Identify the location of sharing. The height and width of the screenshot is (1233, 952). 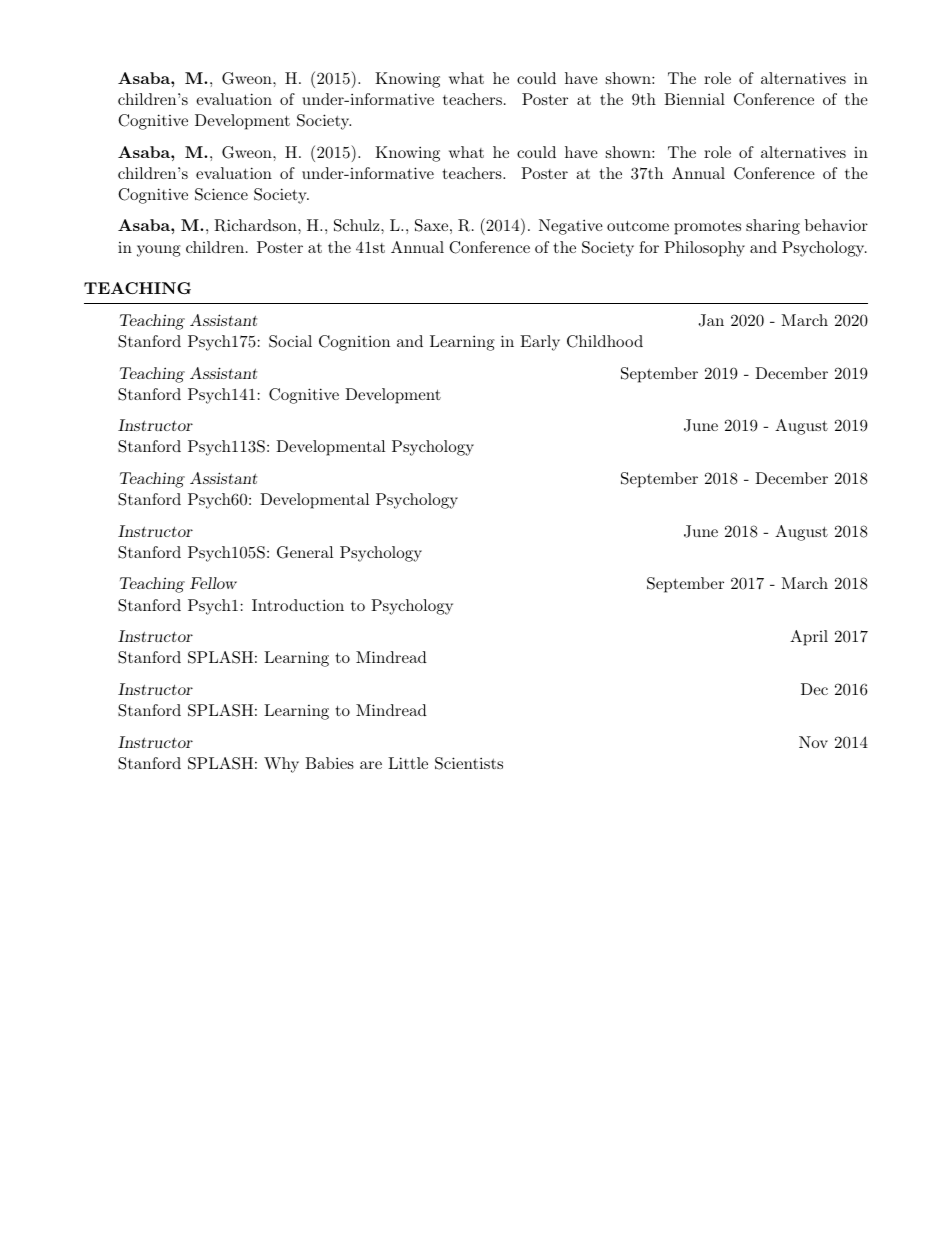
(773, 227).
